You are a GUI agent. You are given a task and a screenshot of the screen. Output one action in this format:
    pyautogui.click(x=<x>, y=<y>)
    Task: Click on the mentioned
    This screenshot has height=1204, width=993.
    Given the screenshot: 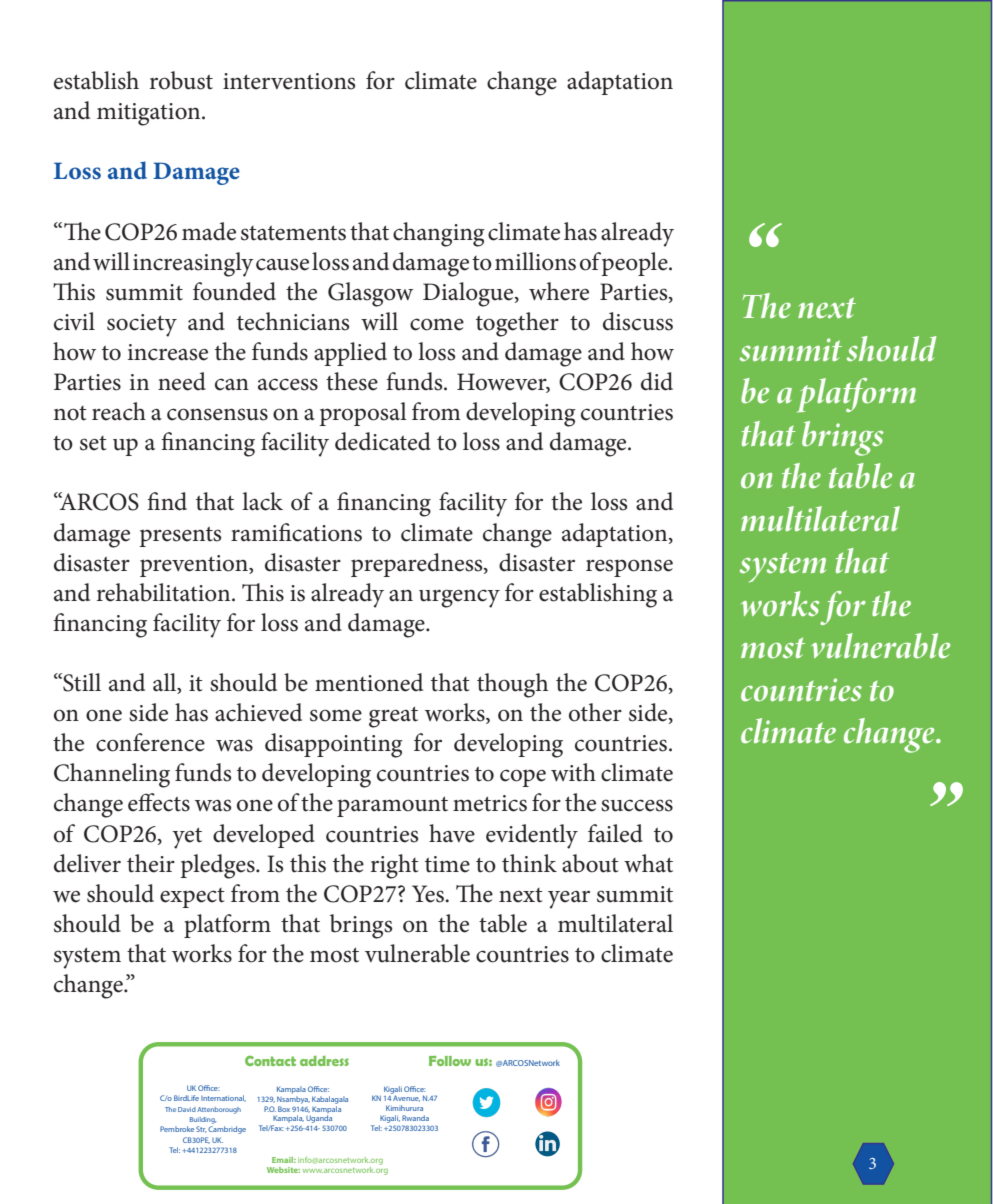 What is the action you would take?
    pyautogui.click(x=369, y=682)
